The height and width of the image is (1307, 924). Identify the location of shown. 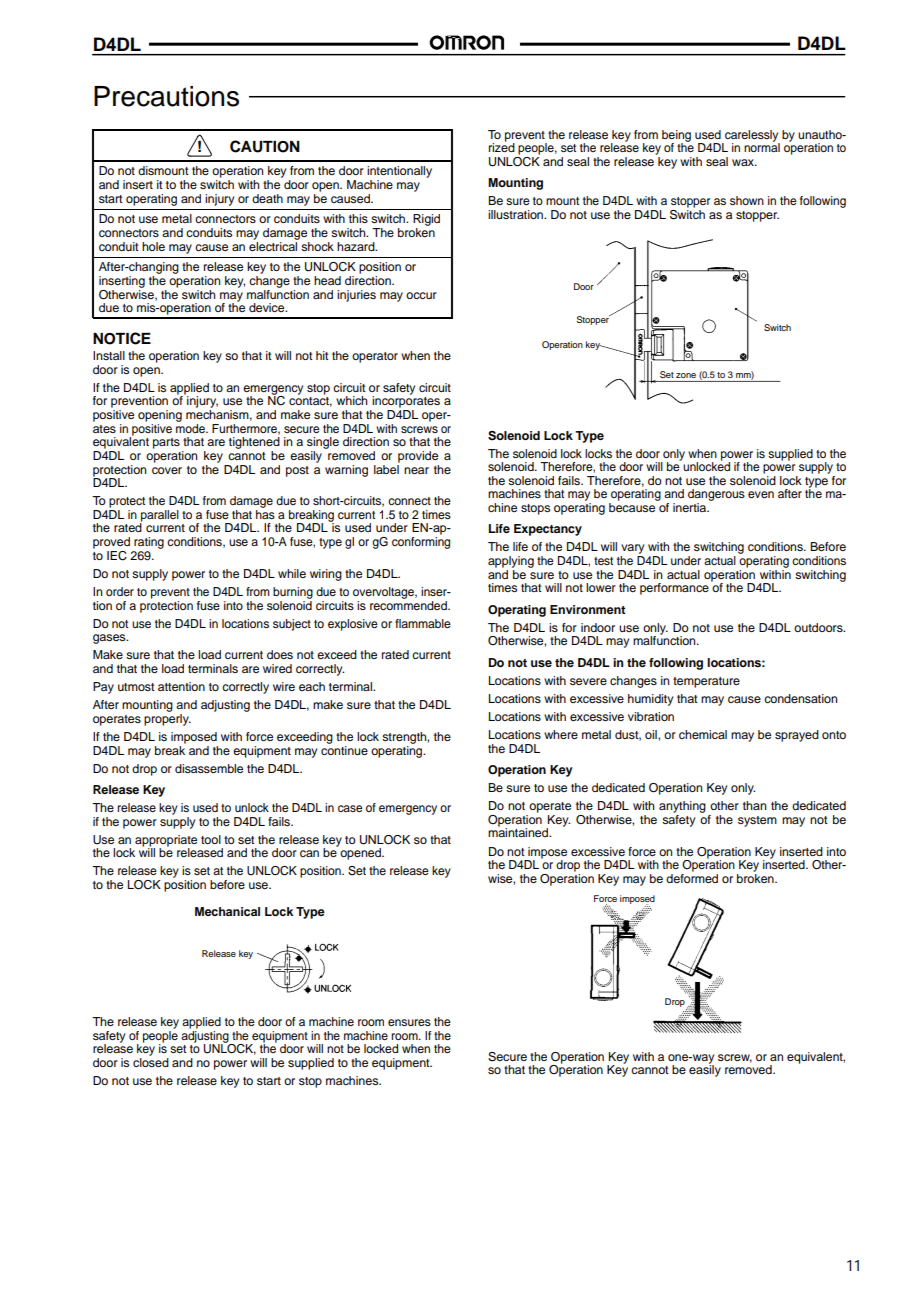
(747, 200).
